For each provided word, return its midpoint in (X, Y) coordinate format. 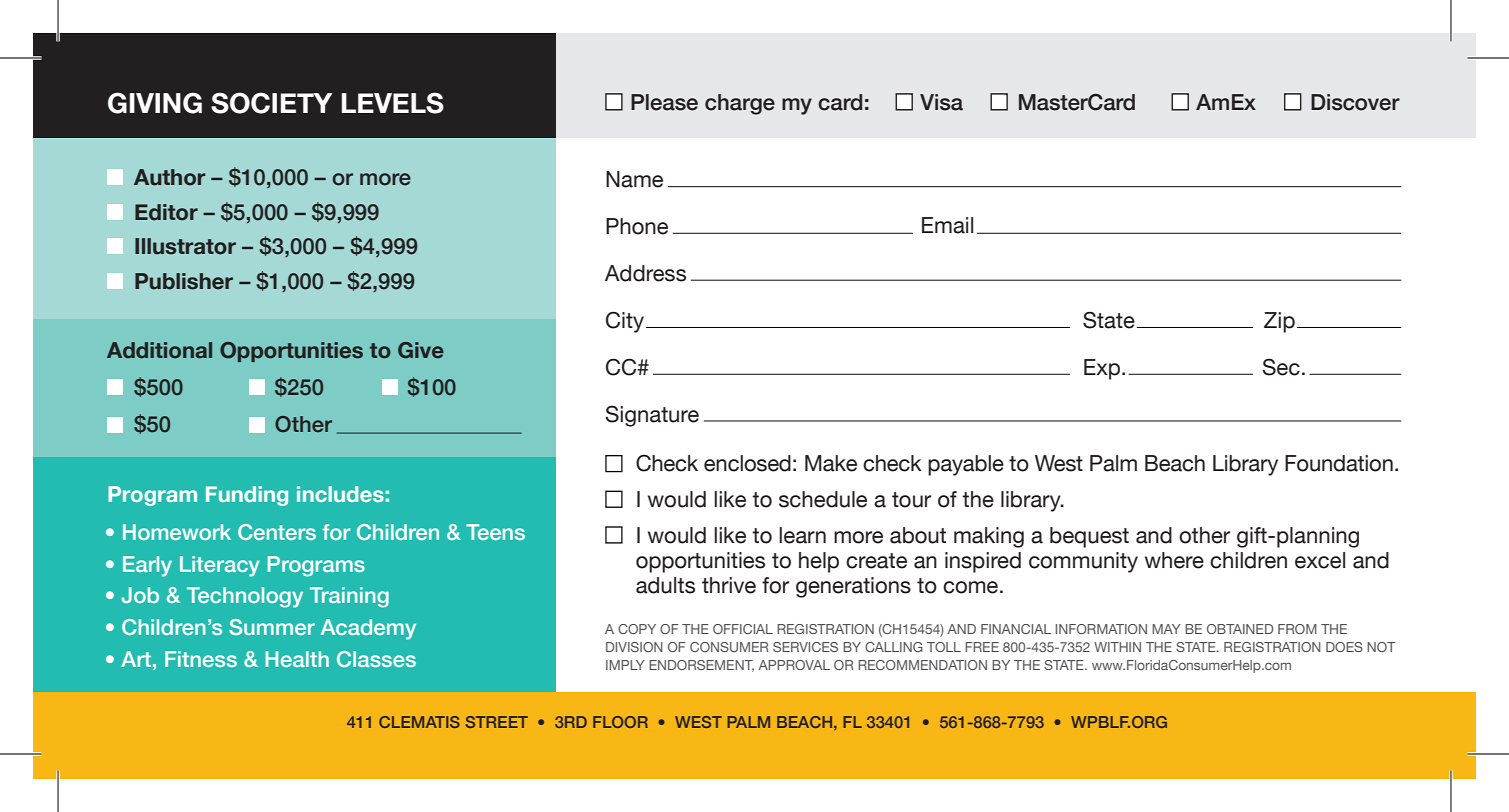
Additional (159, 350)
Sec (1281, 367)
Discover (1355, 102)
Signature (652, 416)
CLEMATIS (419, 722)
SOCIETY (271, 103)
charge (740, 104)
